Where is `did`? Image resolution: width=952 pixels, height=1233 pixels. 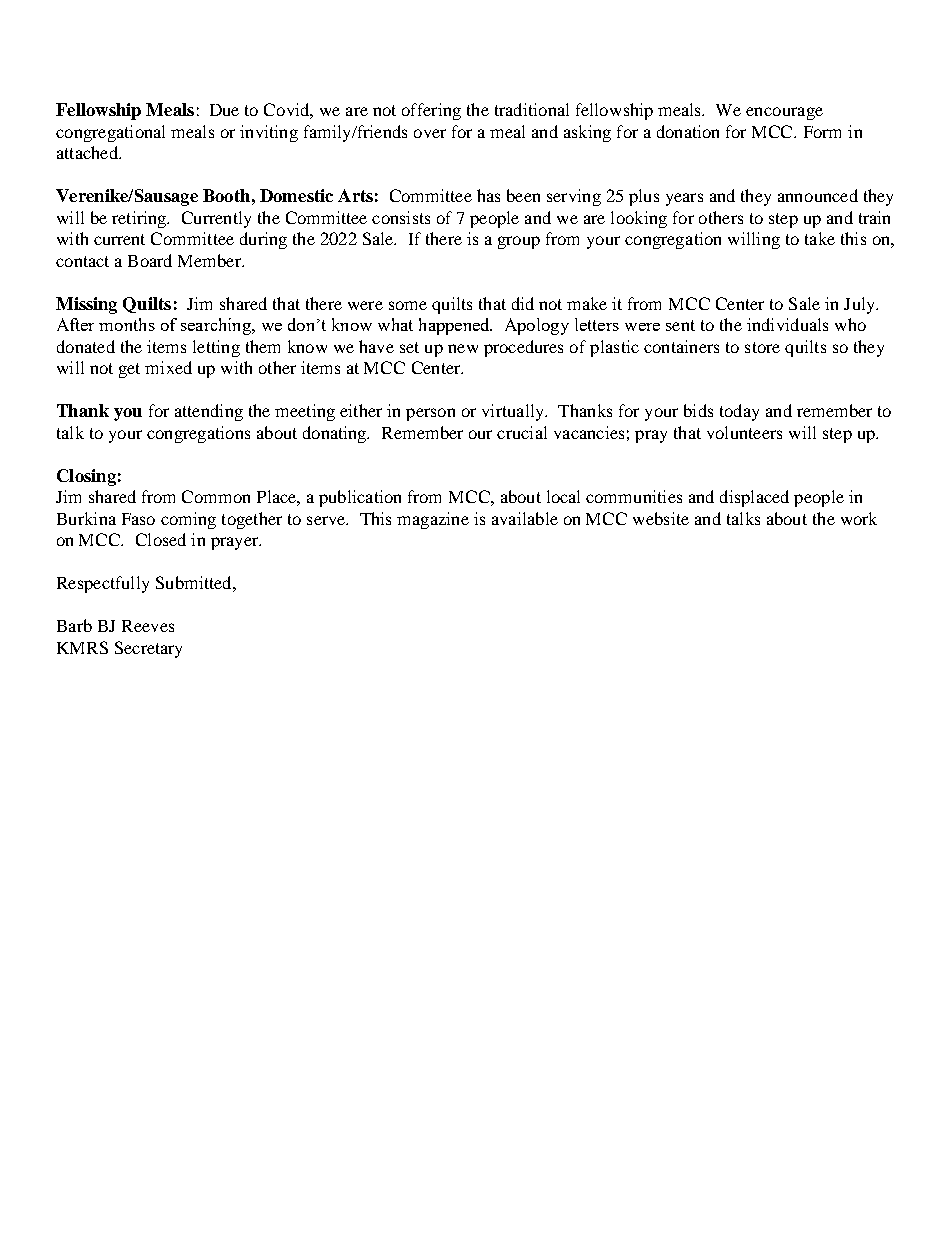 did is located at coordinates (523, 303).
